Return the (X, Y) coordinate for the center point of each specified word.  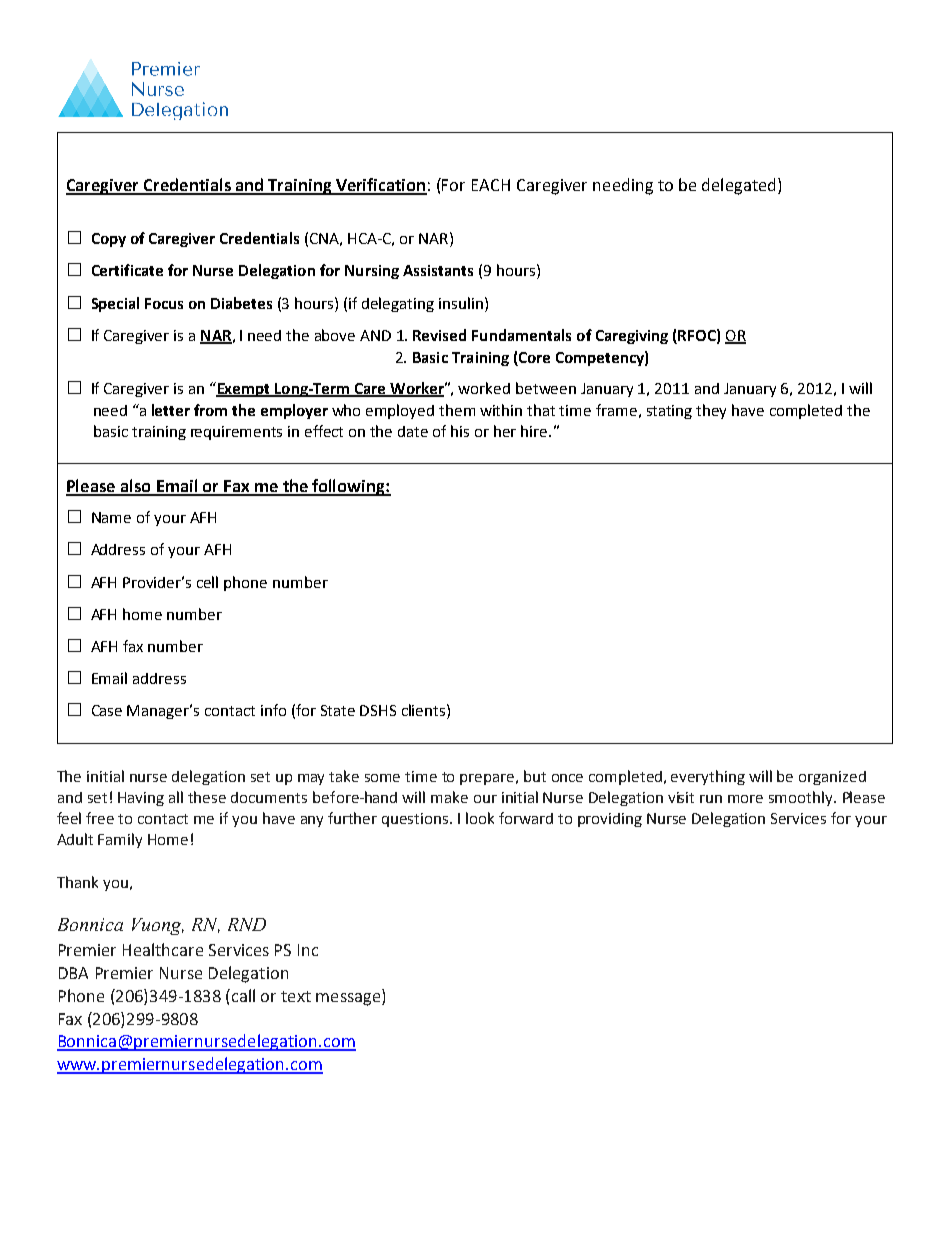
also (135, 487)
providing (610, 820)
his (460, 431)
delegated (738, 186)
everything (708, 777)
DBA (73, 973)
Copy (109, 240)
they (711, 411)
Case (107, 710)
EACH (491, 185)
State (338, 710)
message (349, 999)
